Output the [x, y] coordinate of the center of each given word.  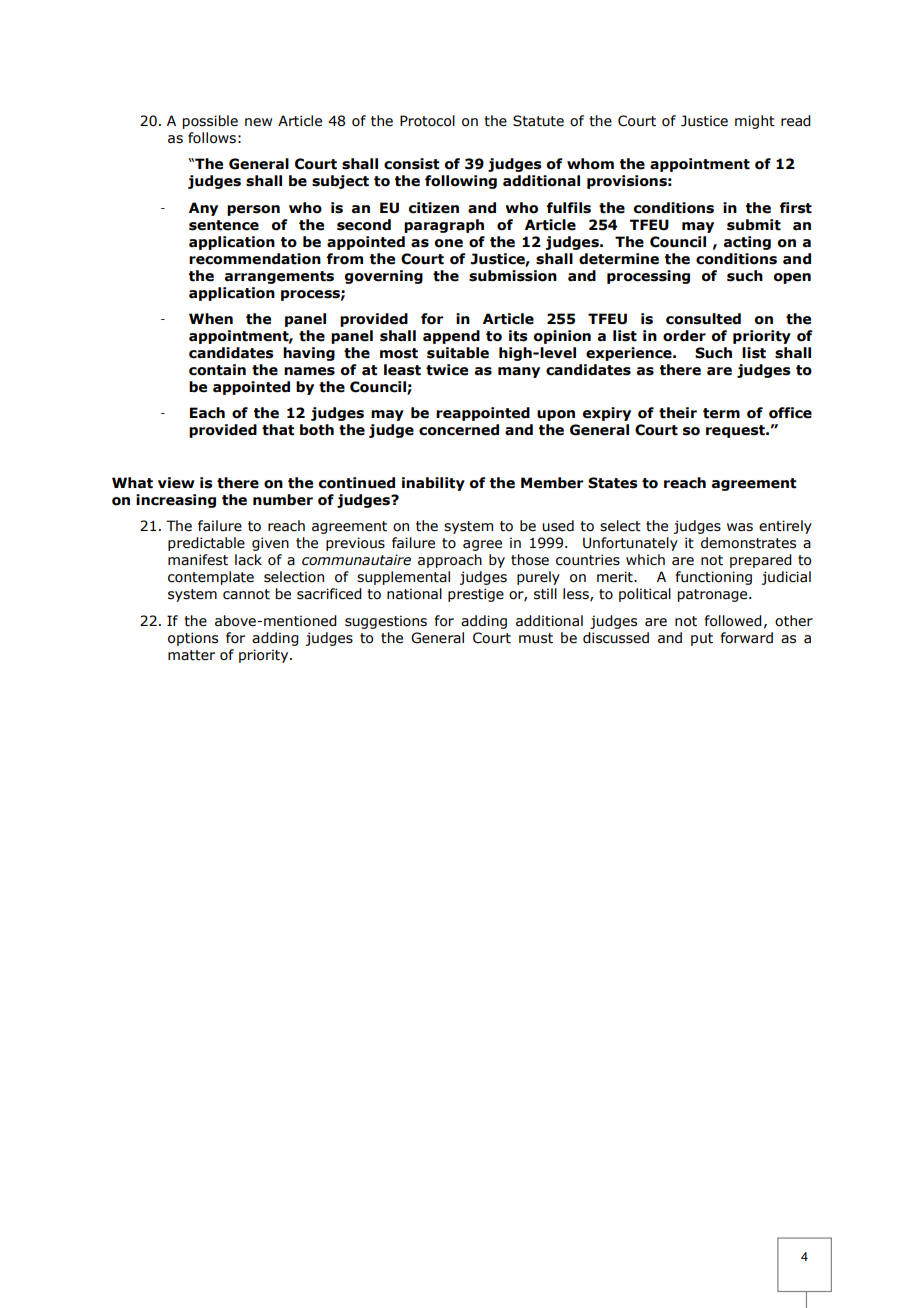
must [536, 638]
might [755, 122]
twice [447, 370]
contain [217, 370]
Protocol [427, 121]
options [193, 639]
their [678, 413]
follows [212, 138]
